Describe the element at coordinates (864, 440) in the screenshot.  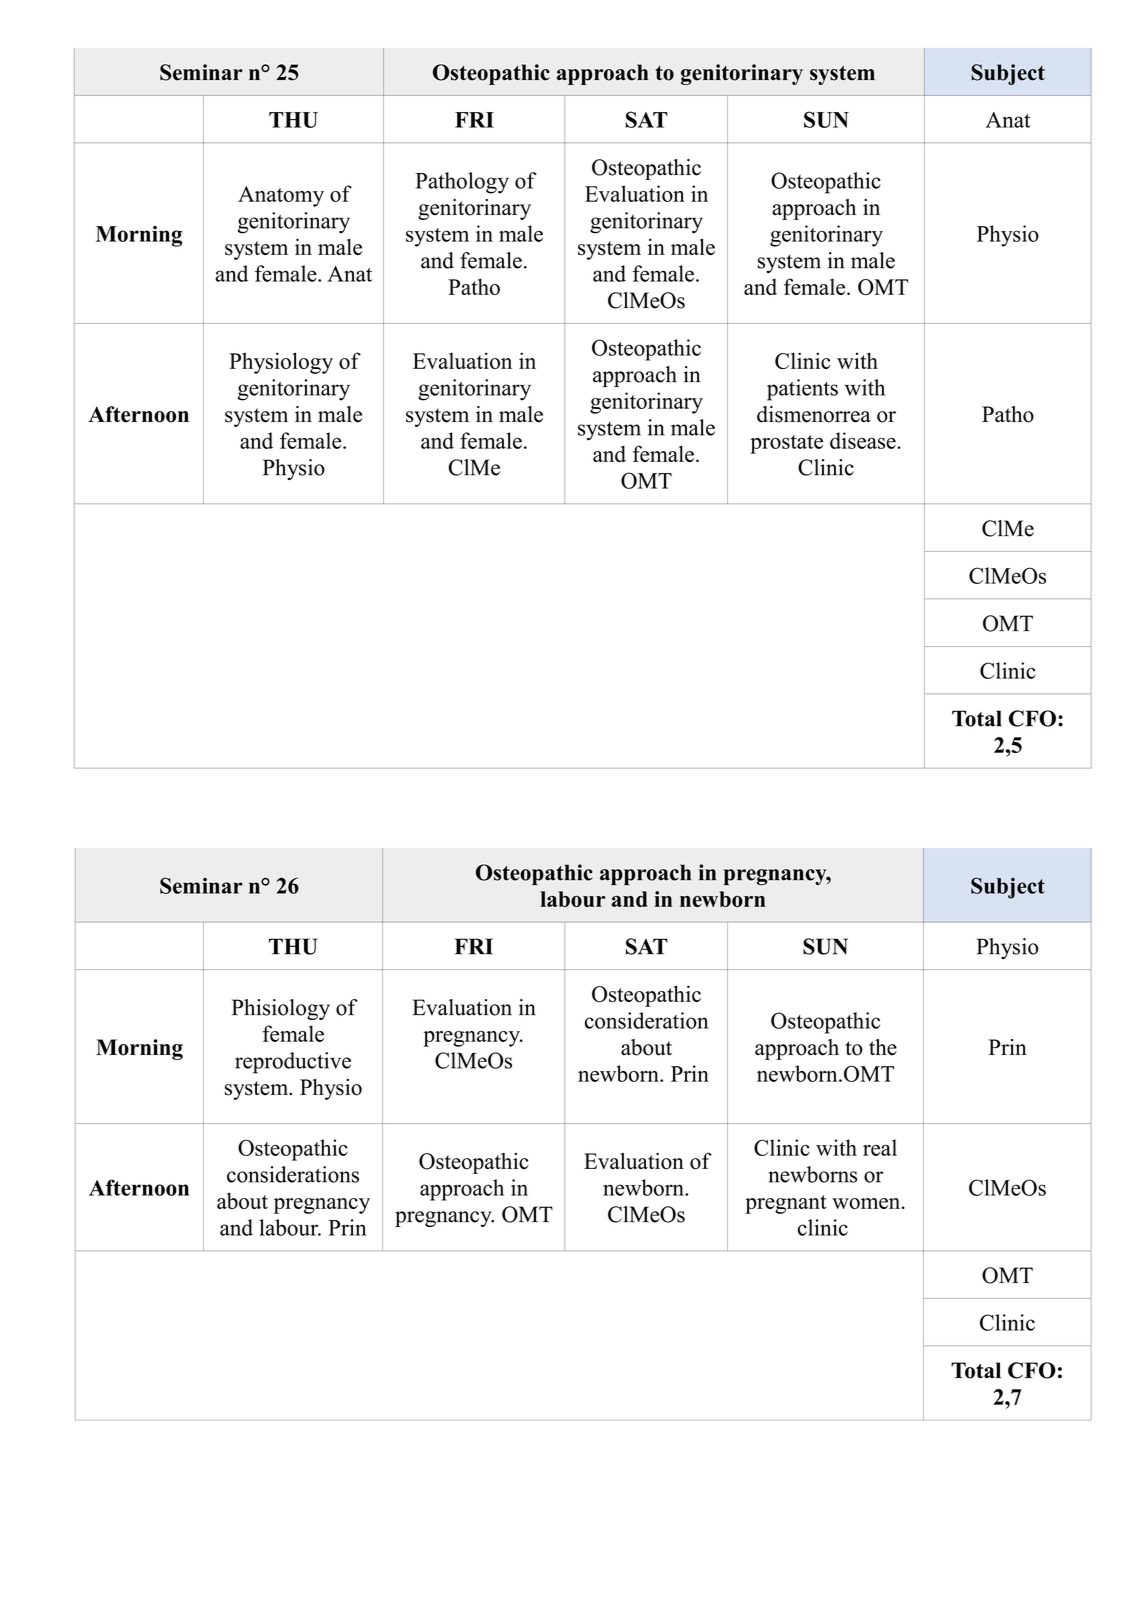
I see `disease` at that location.
